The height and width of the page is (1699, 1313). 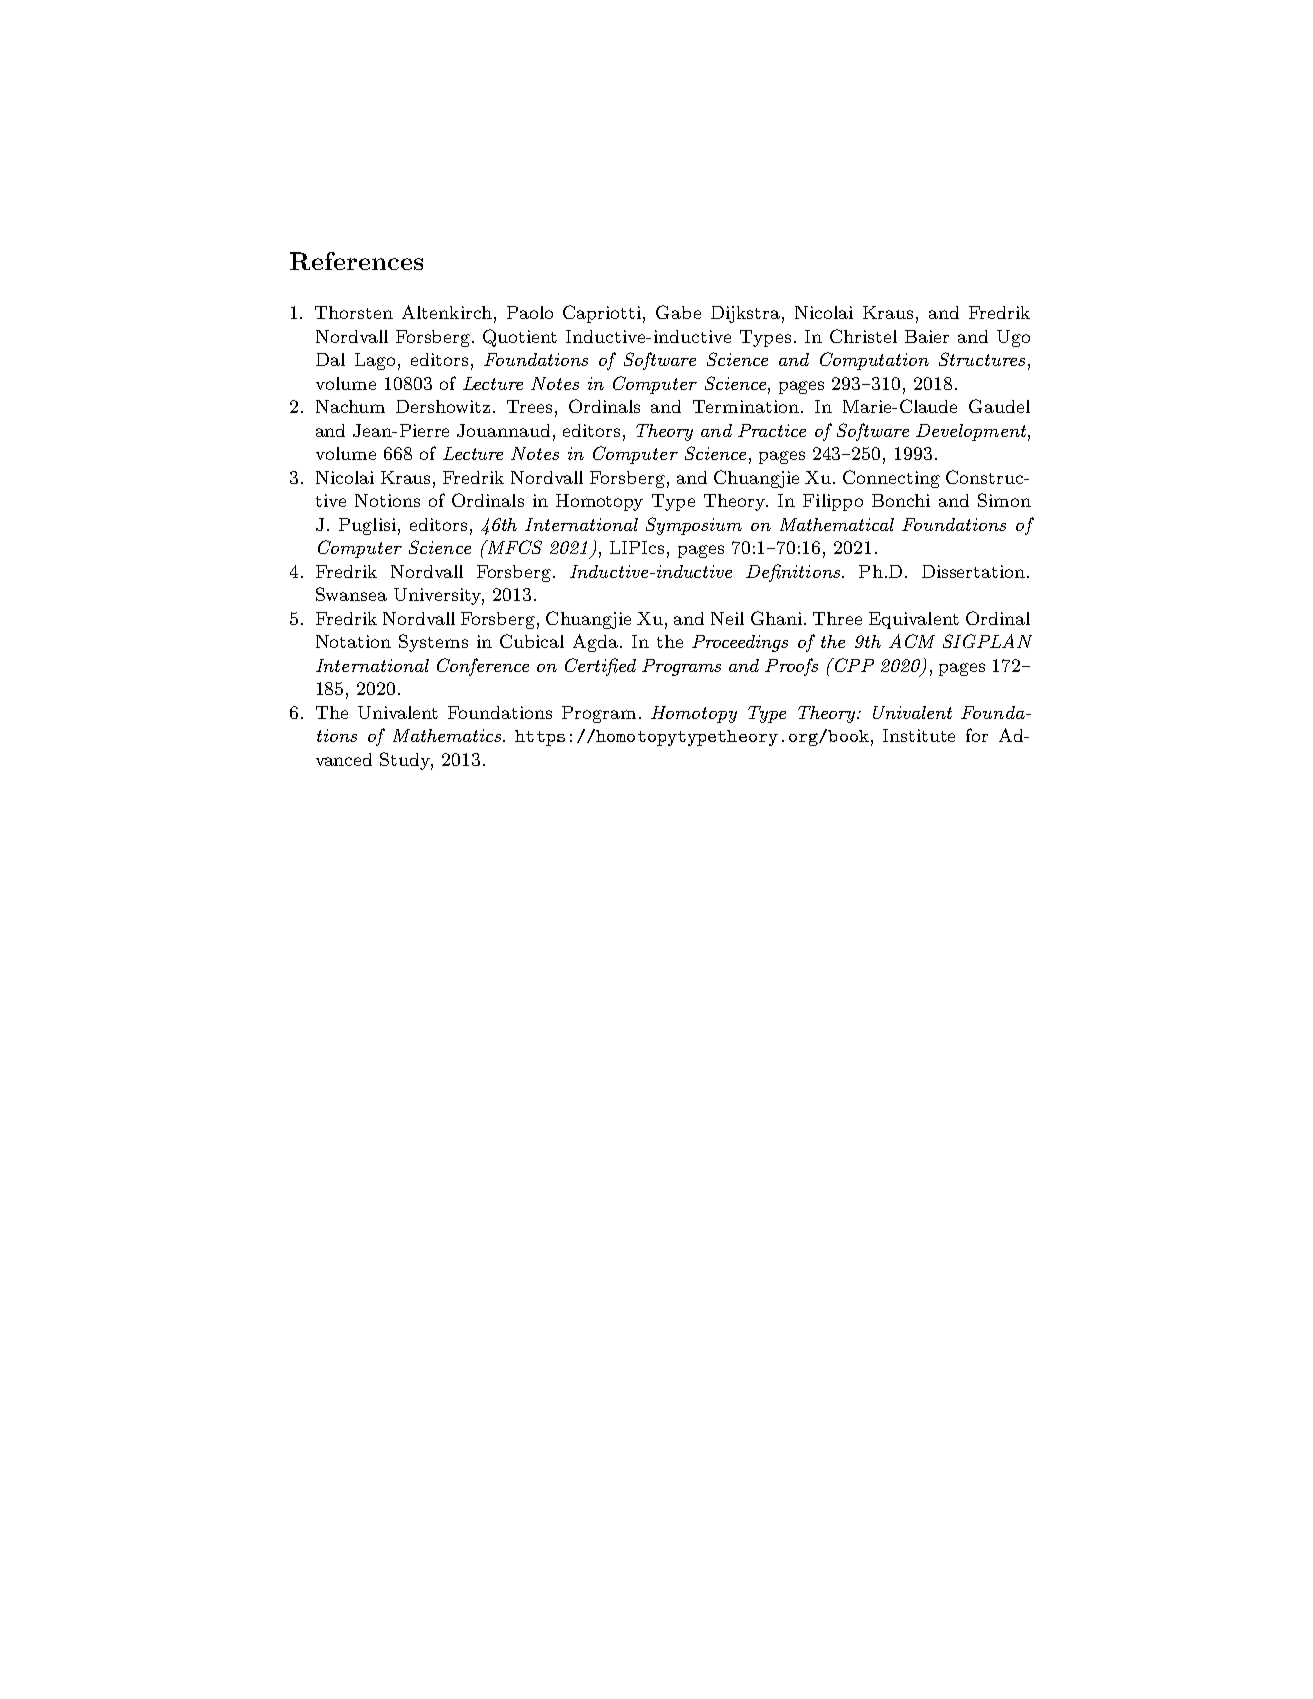 I want to click on Dissertation, so click(x=973, y=571).
